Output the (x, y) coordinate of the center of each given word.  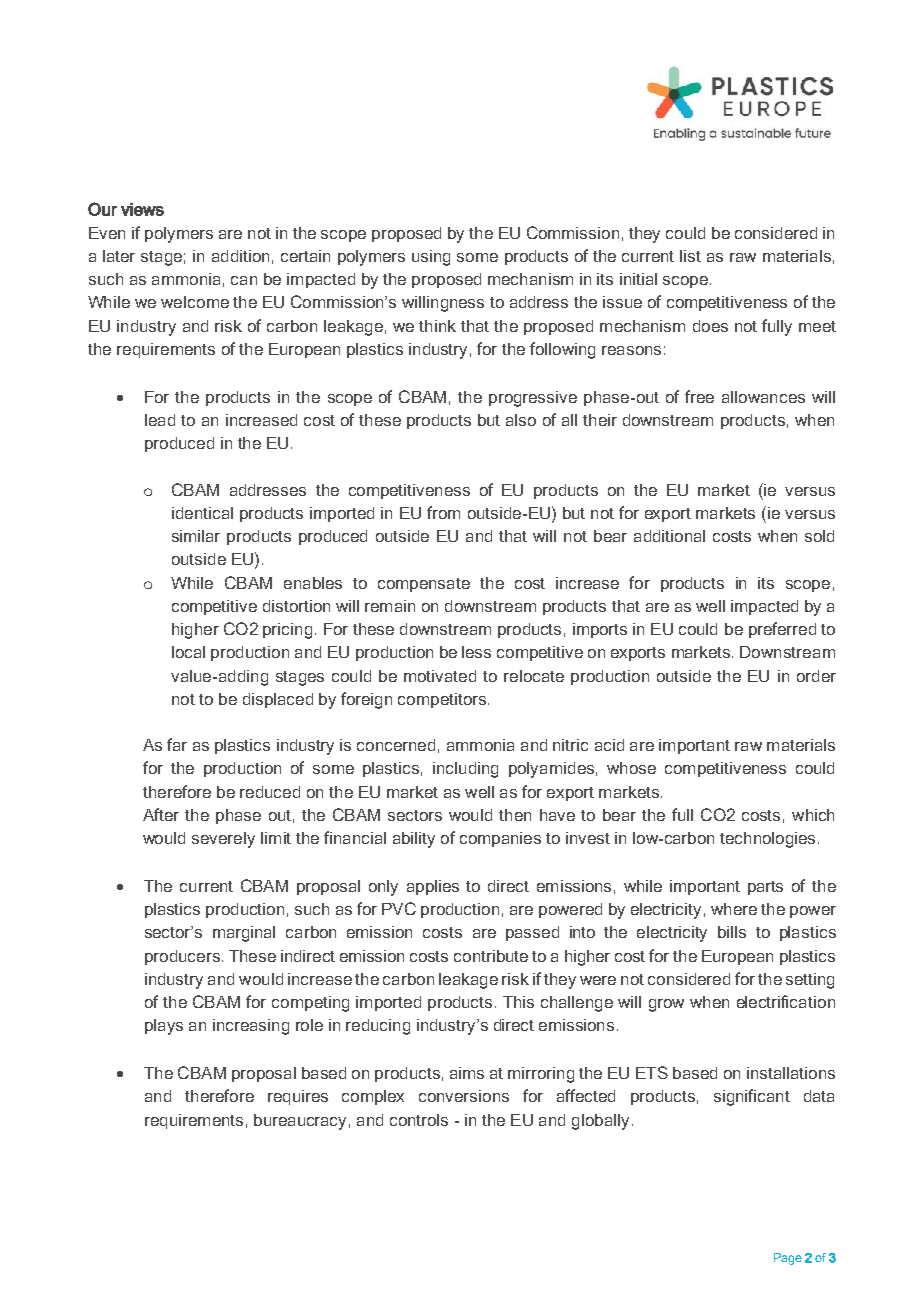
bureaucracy (300, 1122)
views (142, 209)
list (690, 256)
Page (788, 1259)
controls (419, 1120)
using (431, 258)
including (465, 770)
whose (631, 768)
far (177, 744)
